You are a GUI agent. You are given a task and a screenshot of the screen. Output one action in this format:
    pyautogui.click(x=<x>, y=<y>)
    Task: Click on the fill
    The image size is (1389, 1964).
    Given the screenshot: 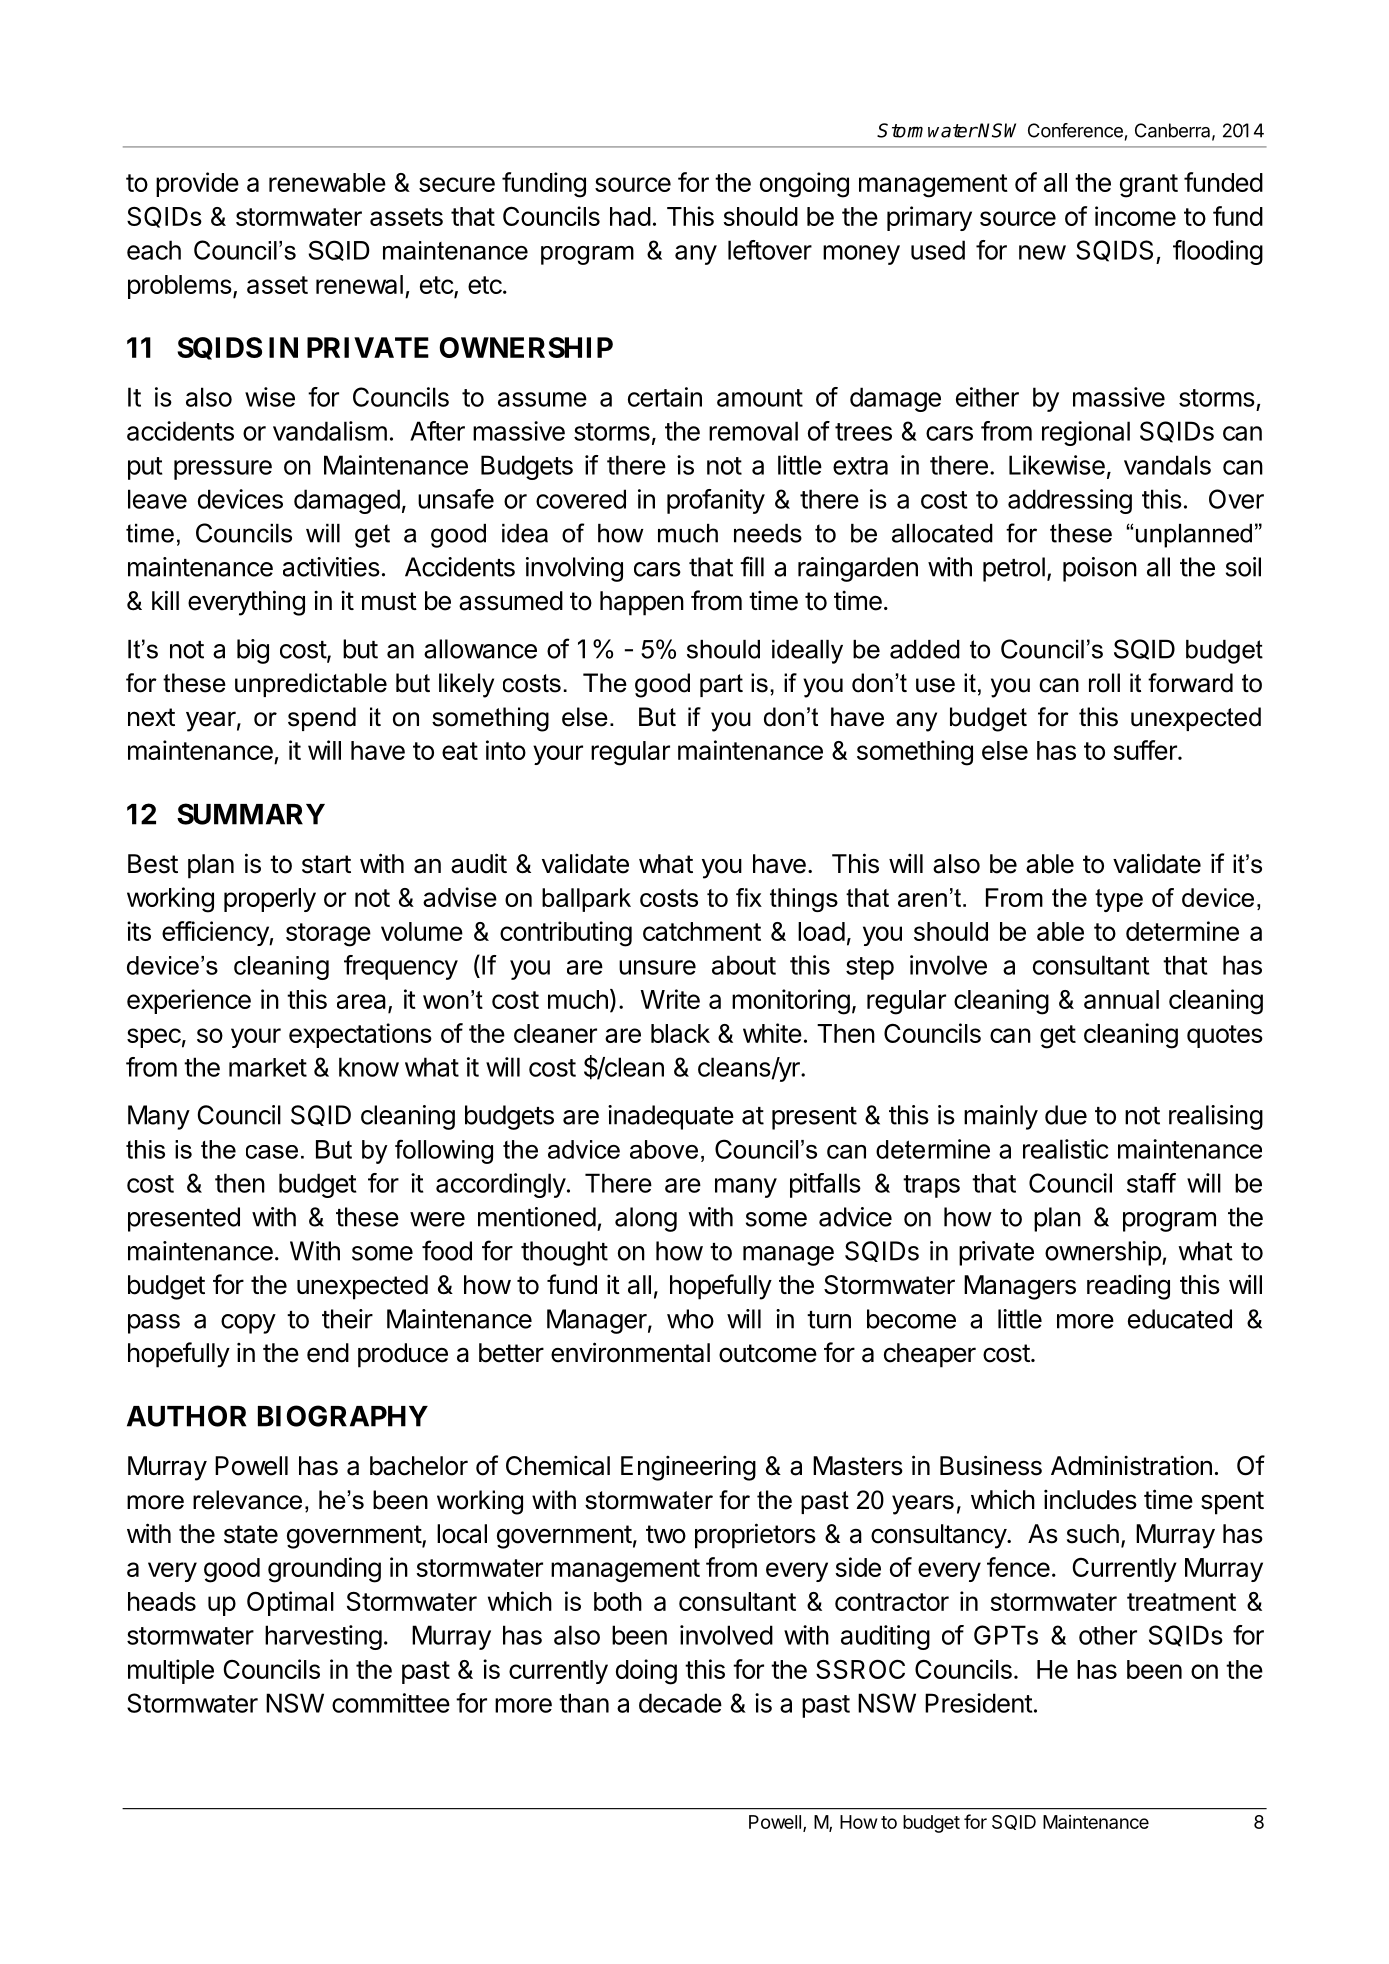 What is the action you would take?
    pyautogui.click(x=752, y=566)
